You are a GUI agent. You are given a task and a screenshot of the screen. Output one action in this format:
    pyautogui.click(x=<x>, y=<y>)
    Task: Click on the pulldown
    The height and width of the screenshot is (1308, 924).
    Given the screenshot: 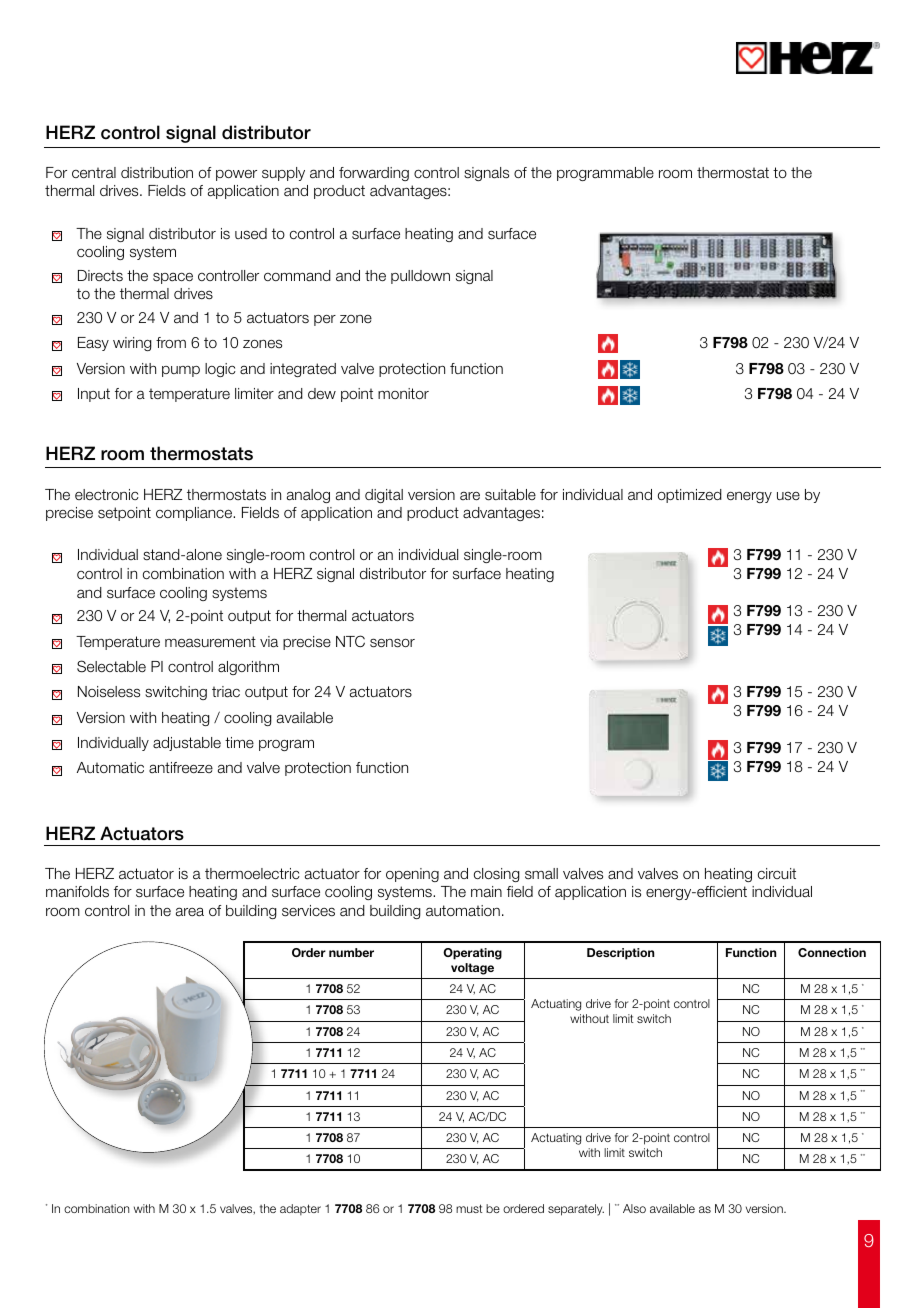 What is the action you would take?
    pyautogui.click(x=420, y=277)
